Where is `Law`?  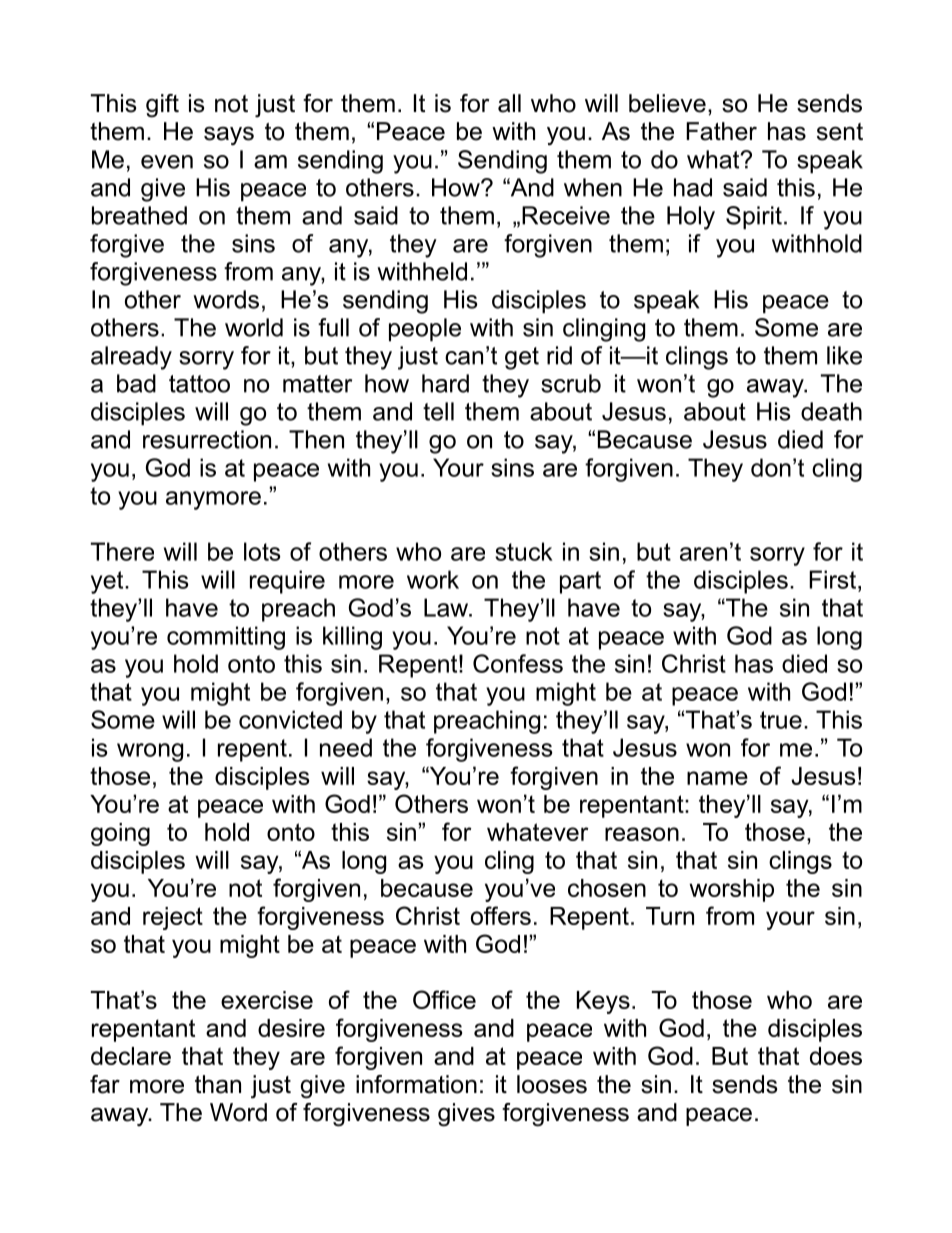 Law is located at coordinates (447, 607).
